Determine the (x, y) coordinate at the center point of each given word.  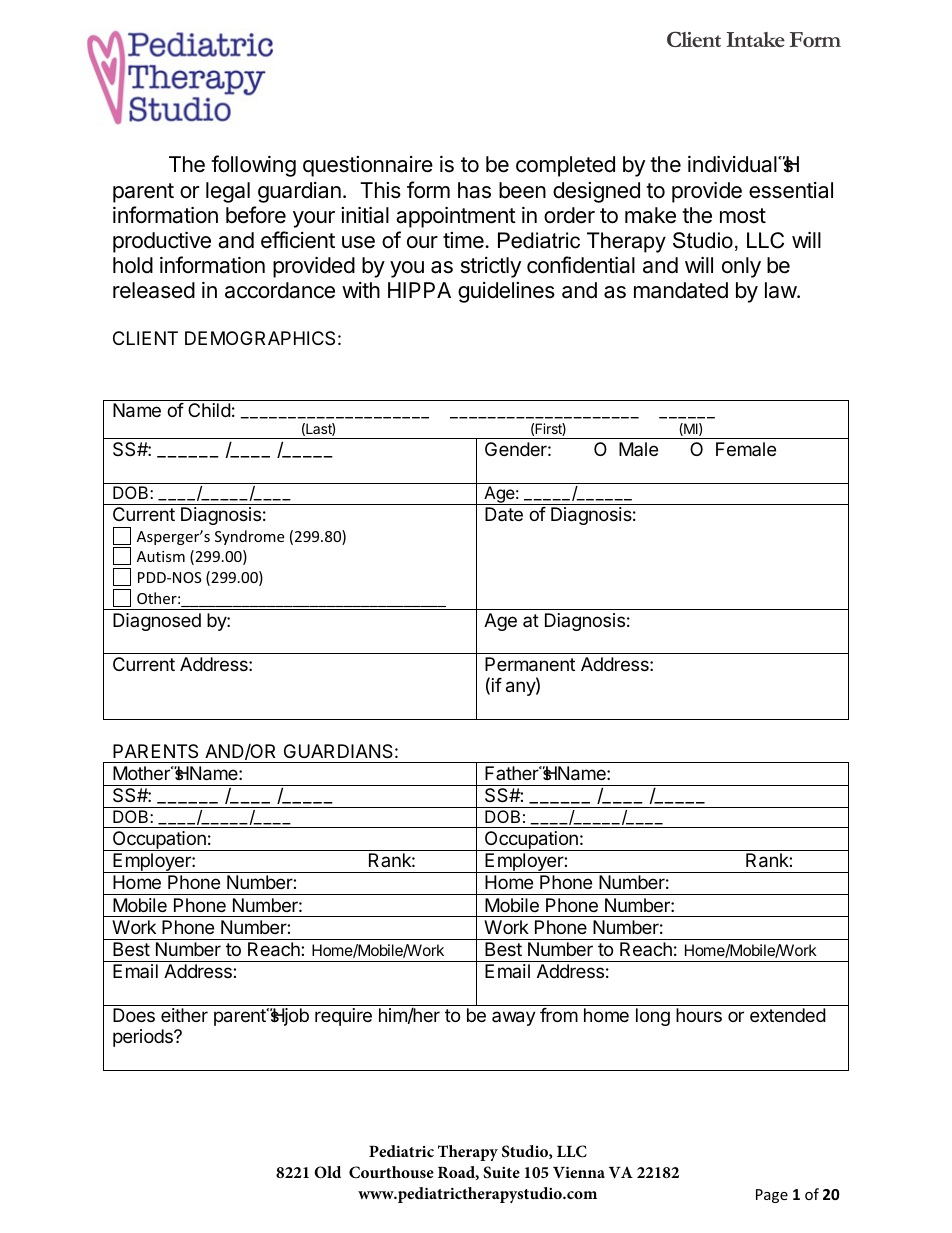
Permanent (530, 664)
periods (144, 1038)
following (253, 166)
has (474, 190)
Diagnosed (157, 622)
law (781, 290)
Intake (755, 39)
